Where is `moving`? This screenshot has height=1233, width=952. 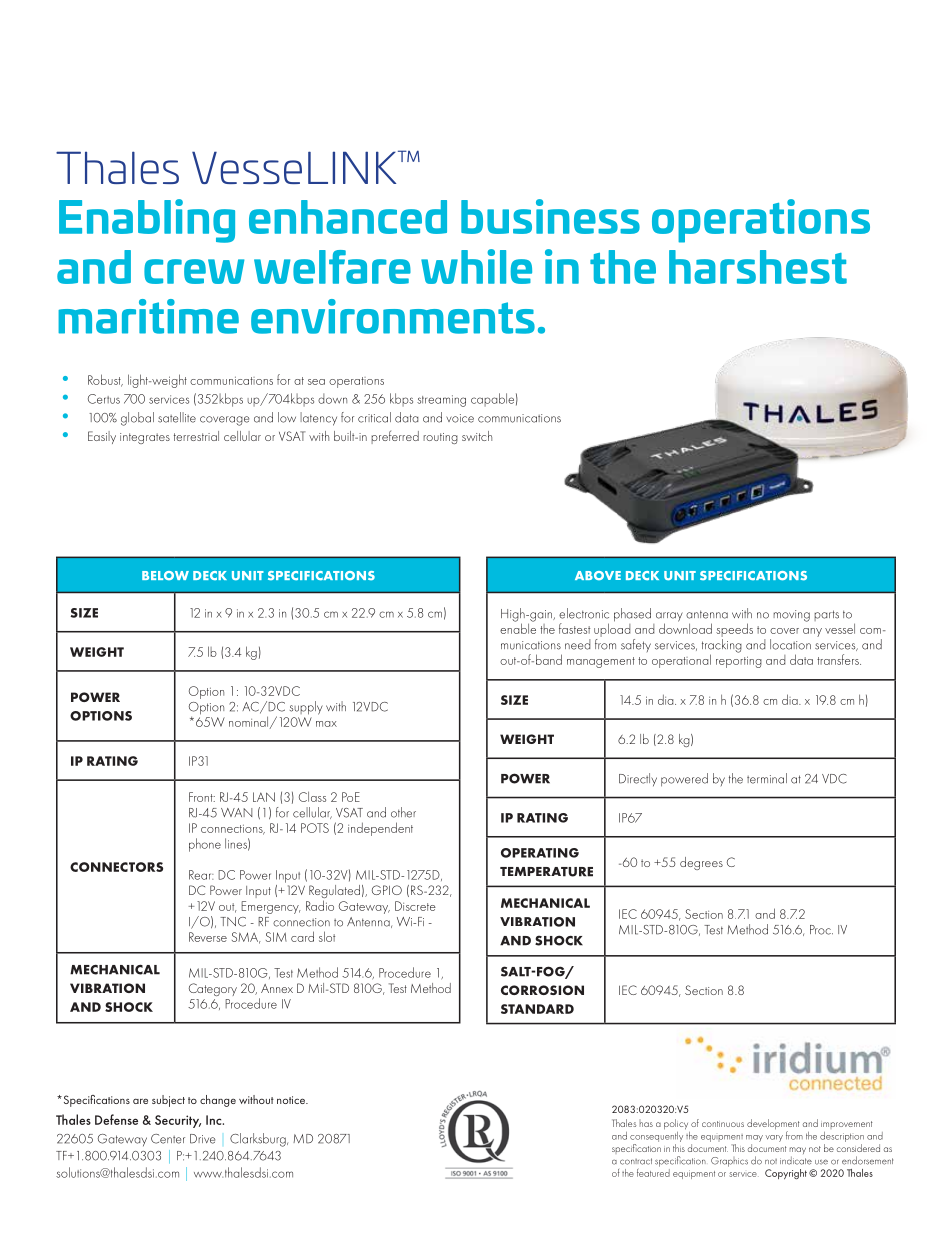 moving is located at coordinates (791, 616).
